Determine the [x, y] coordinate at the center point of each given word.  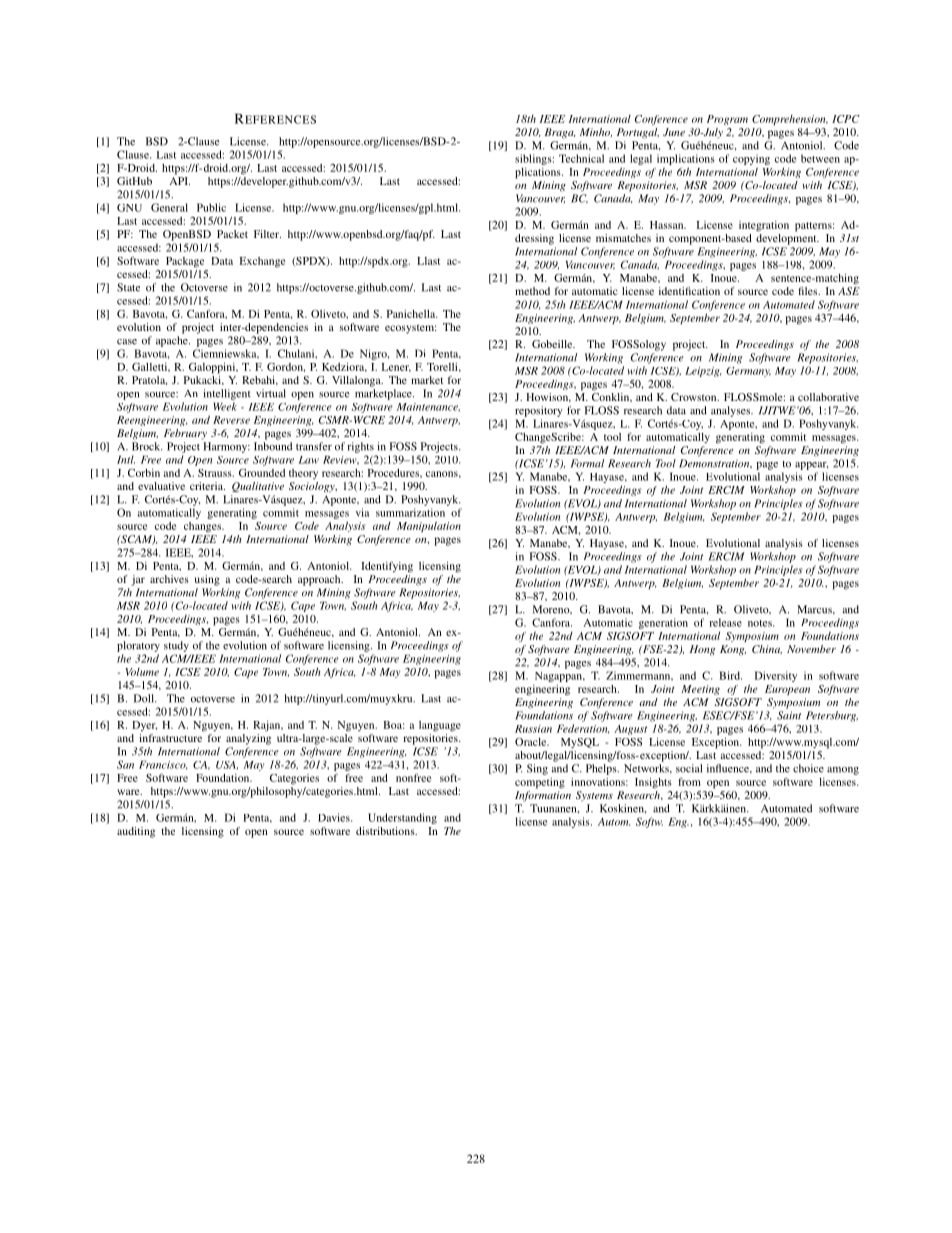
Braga [560, 133]
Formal [587, 463]
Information [543, 795]
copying [751, 159]
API [179, 181]
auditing [136, 832]
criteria [207, 486]
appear [811, 466]
